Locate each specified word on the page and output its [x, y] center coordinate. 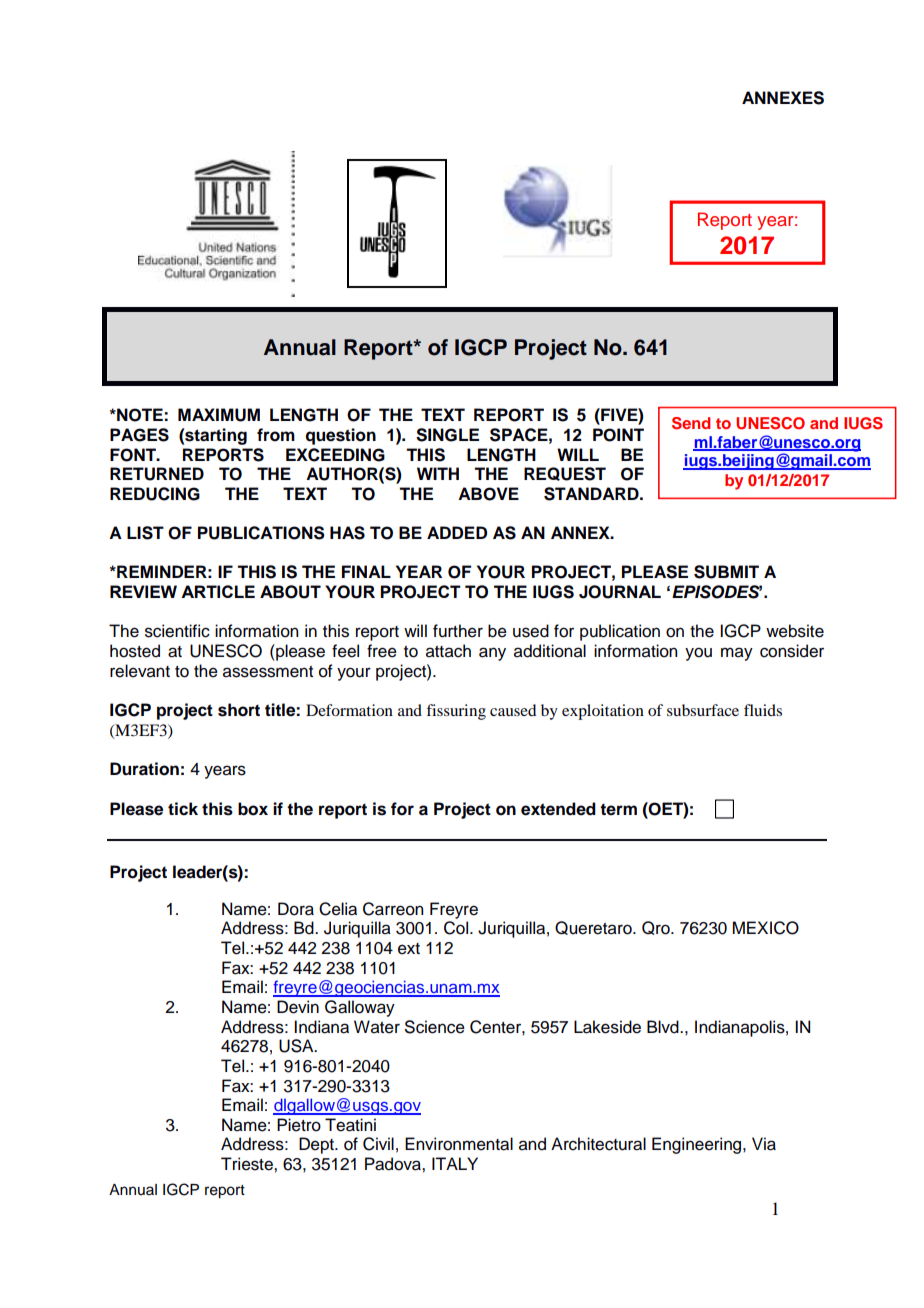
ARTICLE [218, 591]
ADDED [457, 532]
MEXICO [766, 928]
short [239, 710]
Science [435, 1027]
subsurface [703, 710]
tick [183, 809]
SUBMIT [726, 572]
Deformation [349, 710]
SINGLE [447, 435]
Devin [298, 1007]
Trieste [248, 1164]
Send [691, 423]
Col [457, 928]
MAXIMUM [219, 415]
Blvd [664, 1027]
